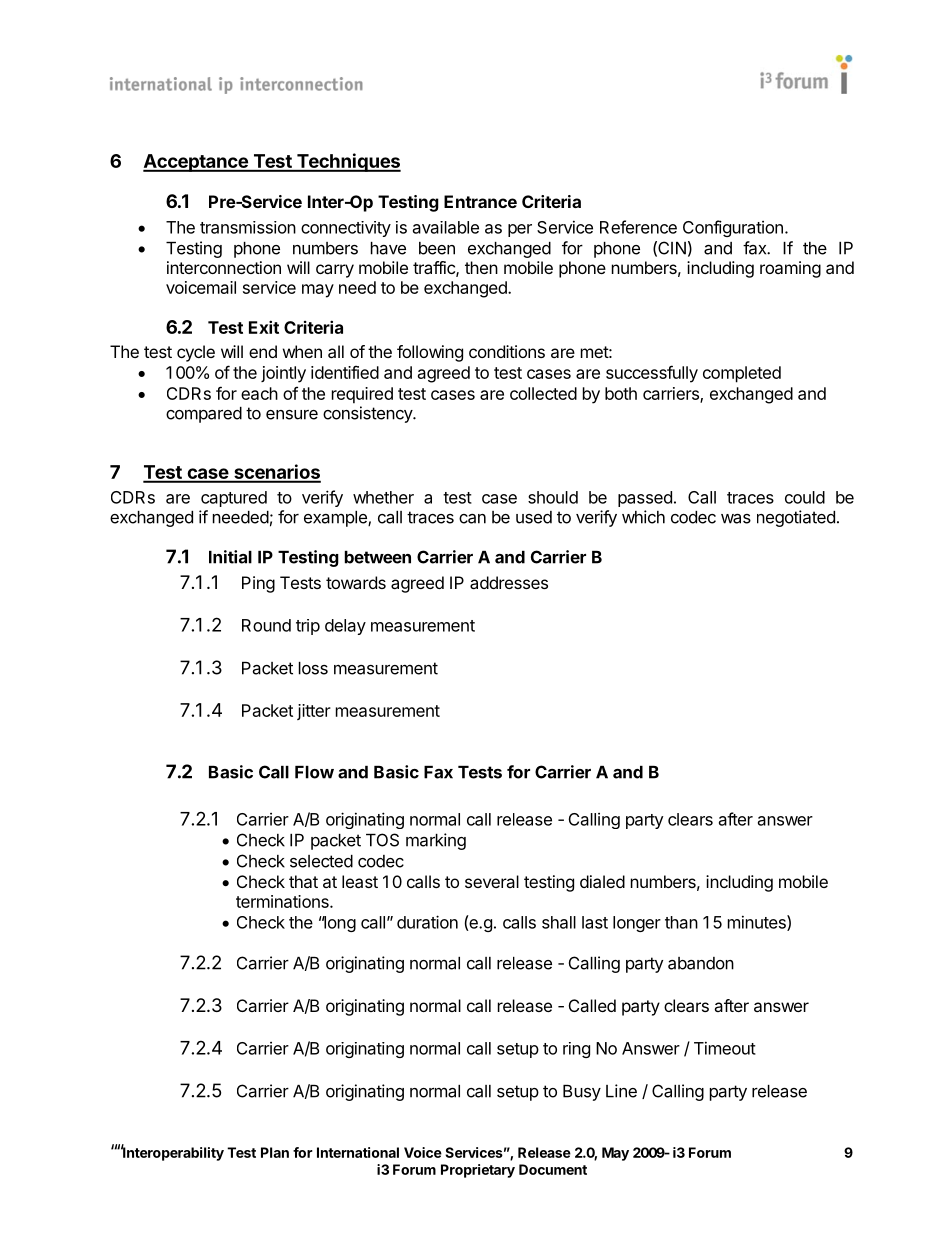 Image resolution: width=952 pixels, height=1233 pixels. Describe the element at coordinates (492, 881) in the screenshot. I see `several` at that location.
